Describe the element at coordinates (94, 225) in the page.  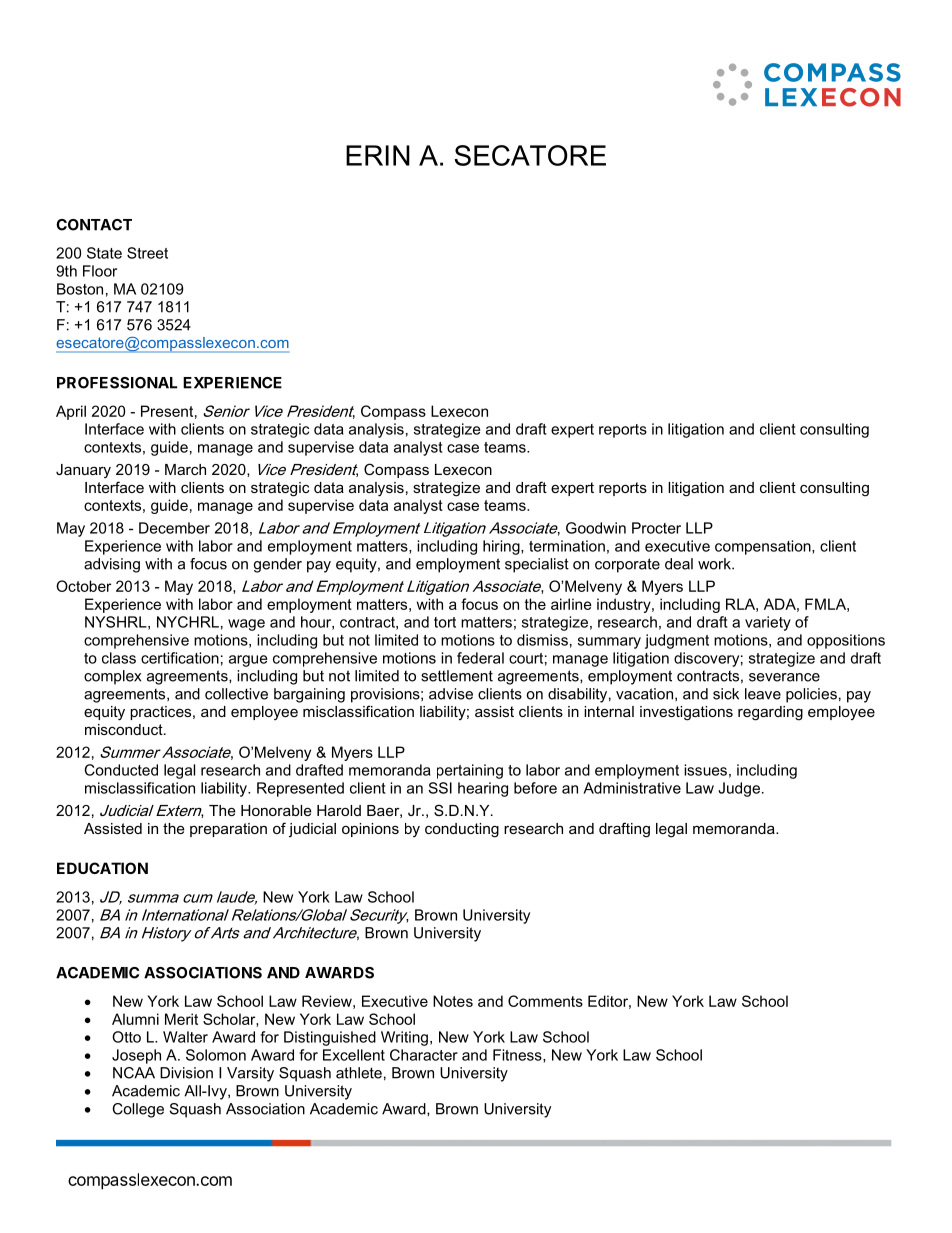
I see `CONTACT` at that location.
